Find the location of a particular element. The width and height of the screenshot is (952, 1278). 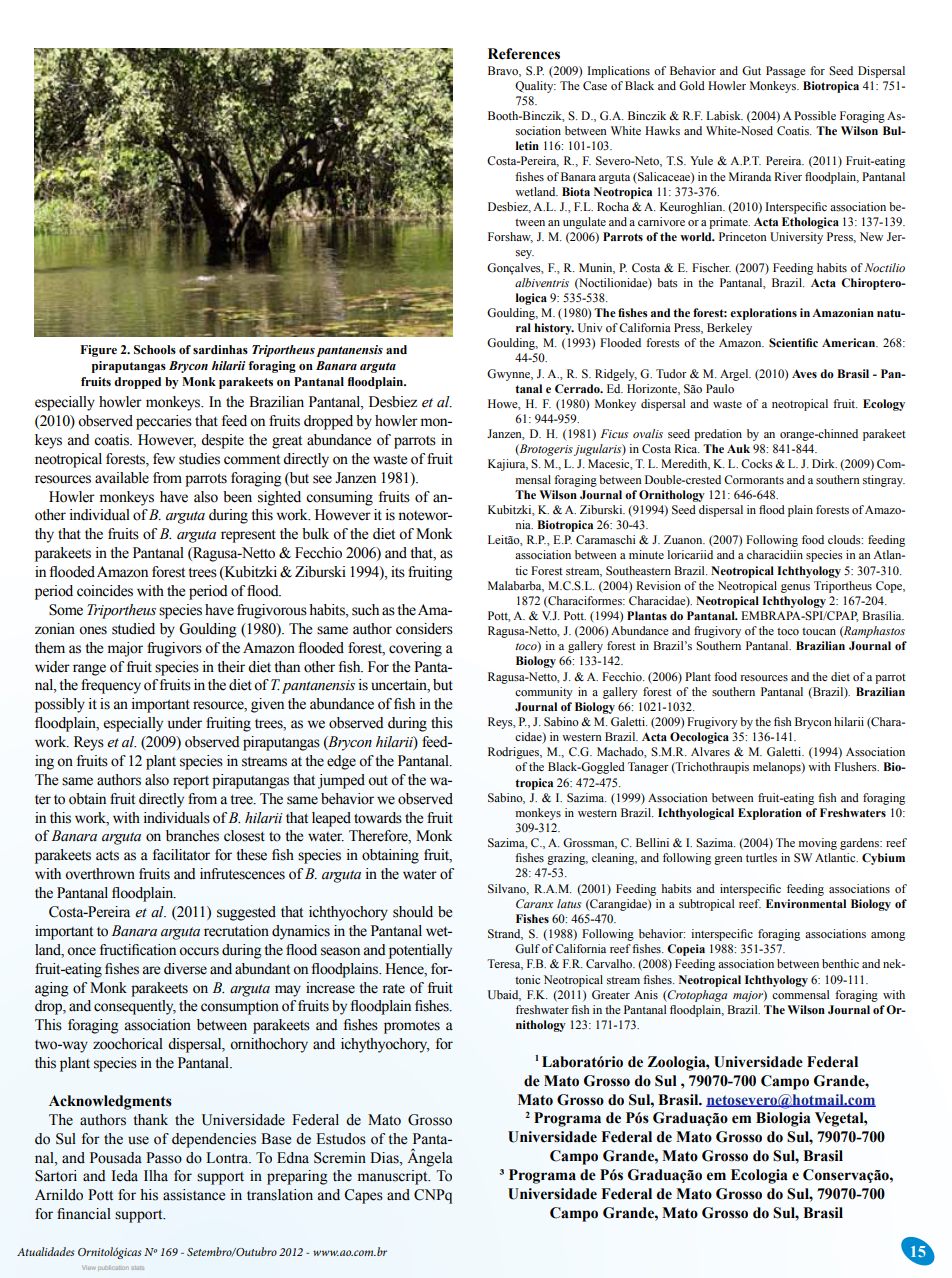

Quality is located at coordinates (535, 87).
